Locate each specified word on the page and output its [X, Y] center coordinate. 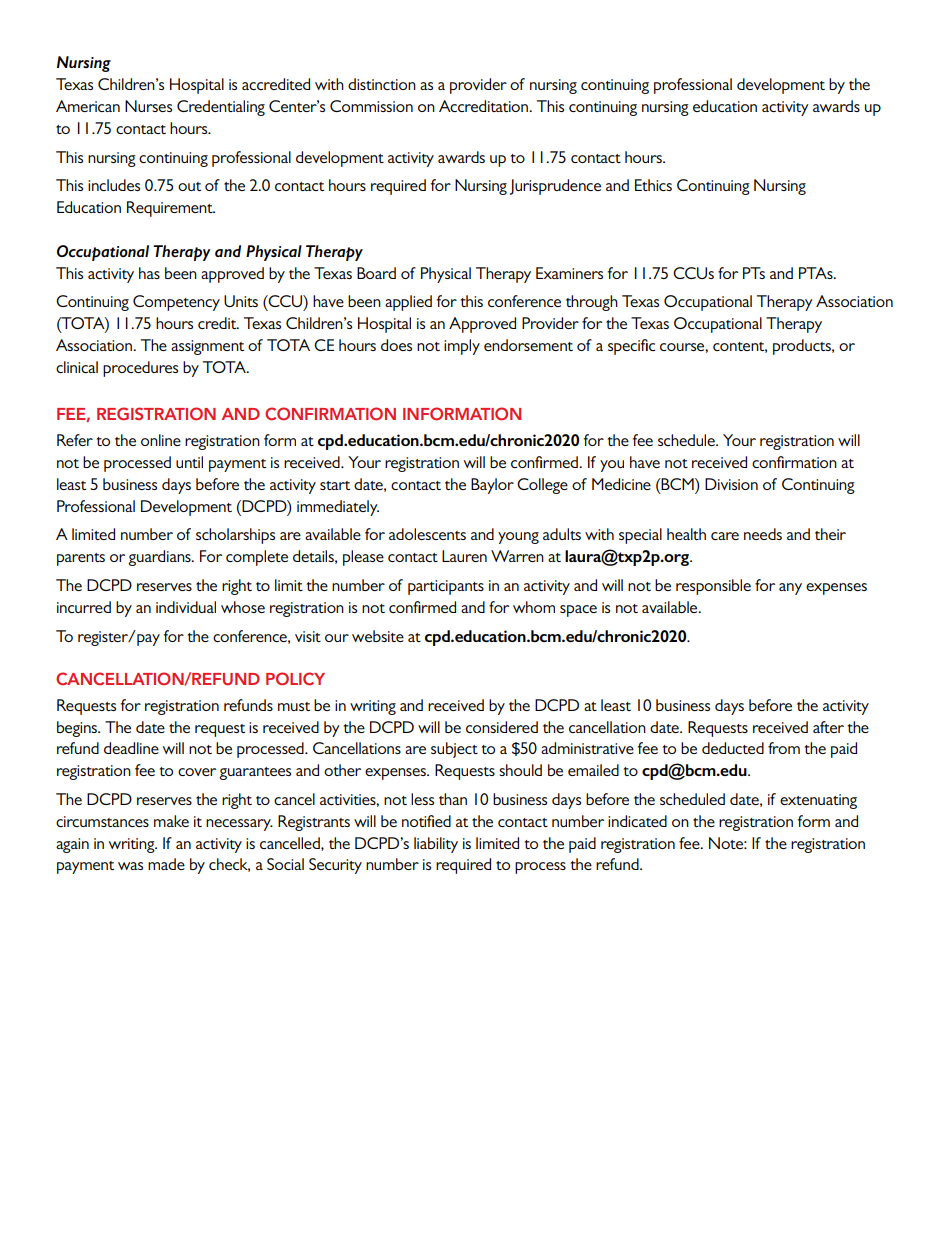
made [166, 864]
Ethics [653, 185]
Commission [371, 106]
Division [731, 484]
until [189, 462]
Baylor [492, 486]
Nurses [148, 106]
